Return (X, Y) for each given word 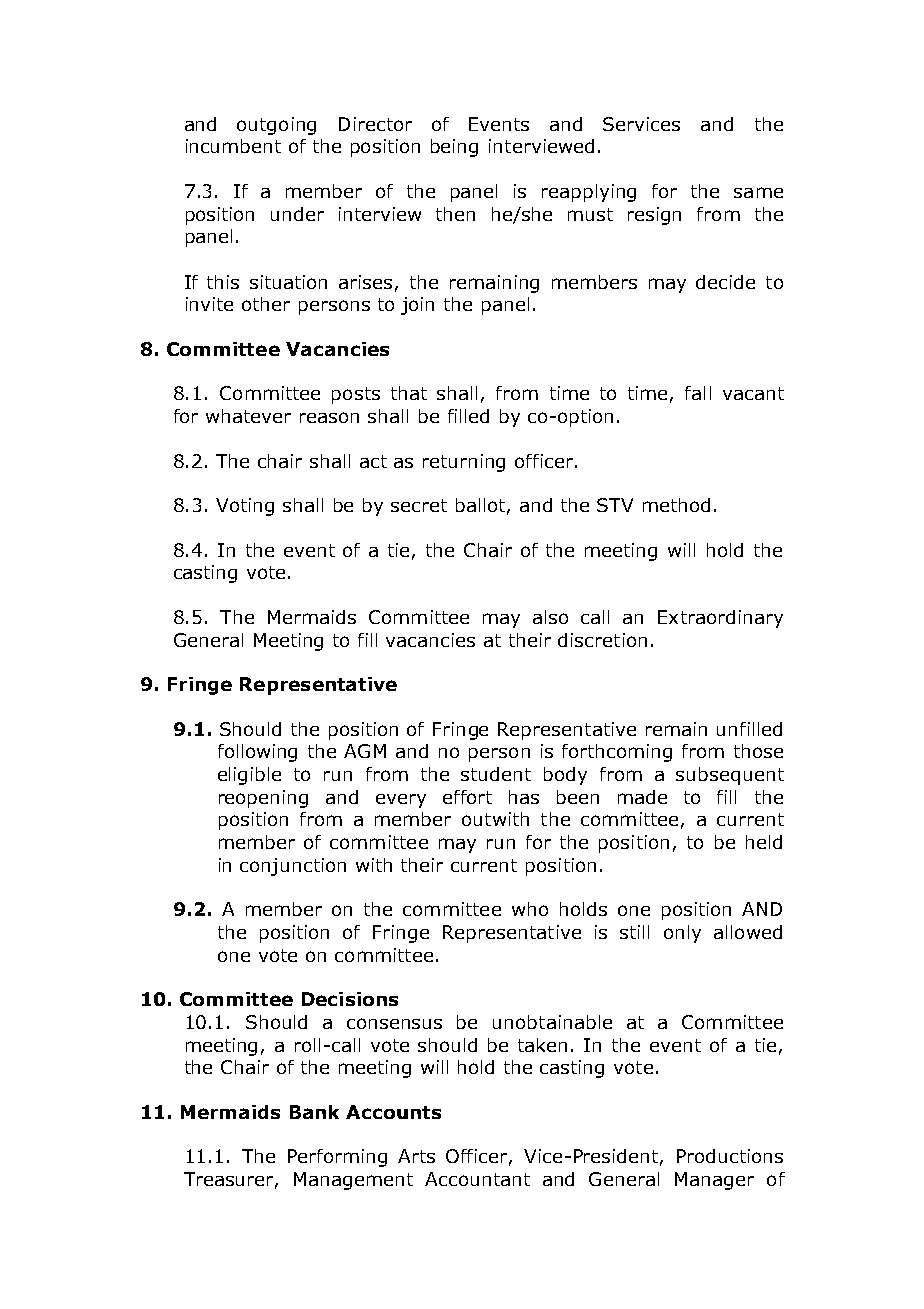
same (758, 192)
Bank (314, 1112)
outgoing (276, 126)
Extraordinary (720, 619)
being (454, 148)
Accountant (477, 1179)
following (257, 753)
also (550, 617)
